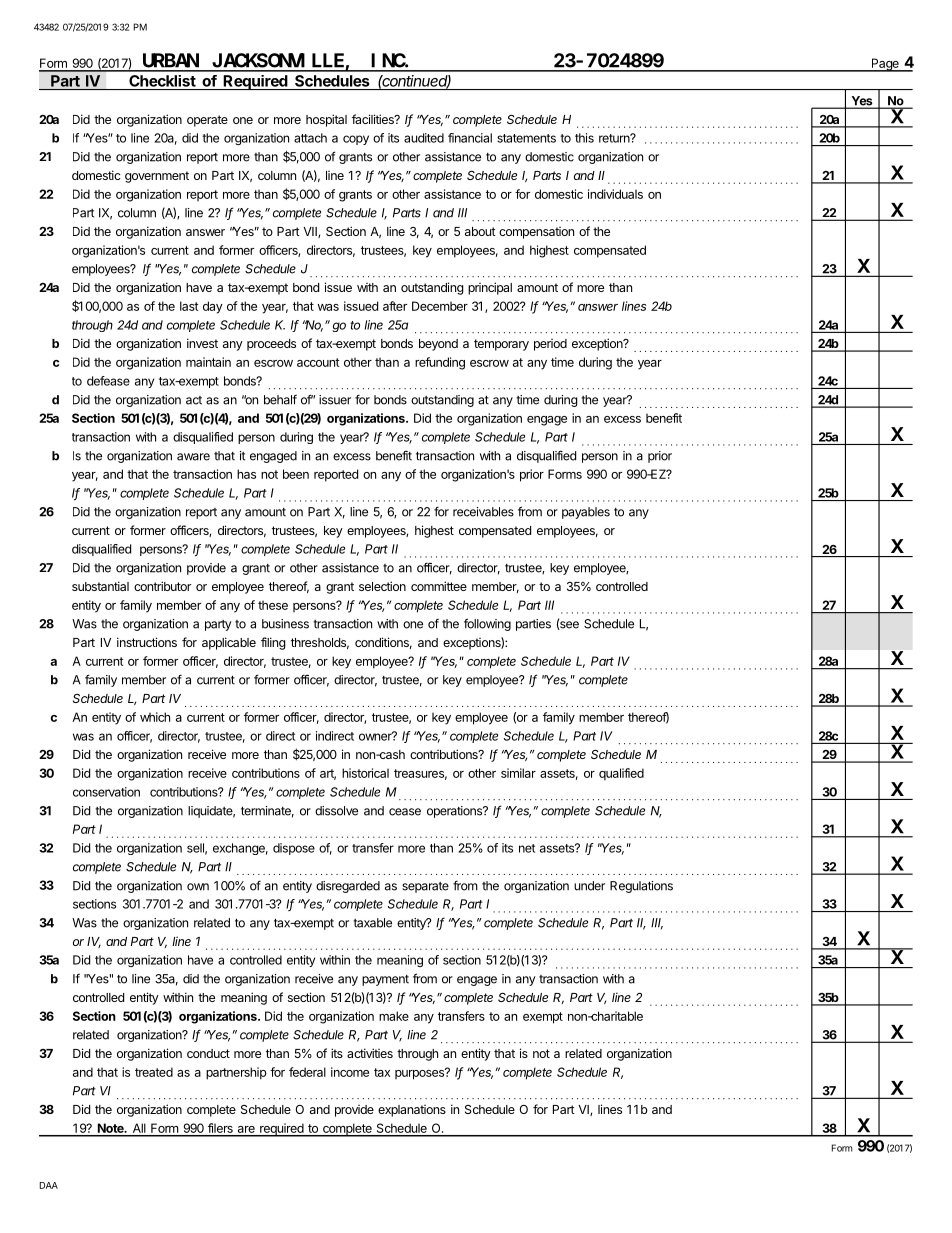 Image resolution: width=952 pixels, height=1233 pixels. I want to click on operate, so click(207, 121).
